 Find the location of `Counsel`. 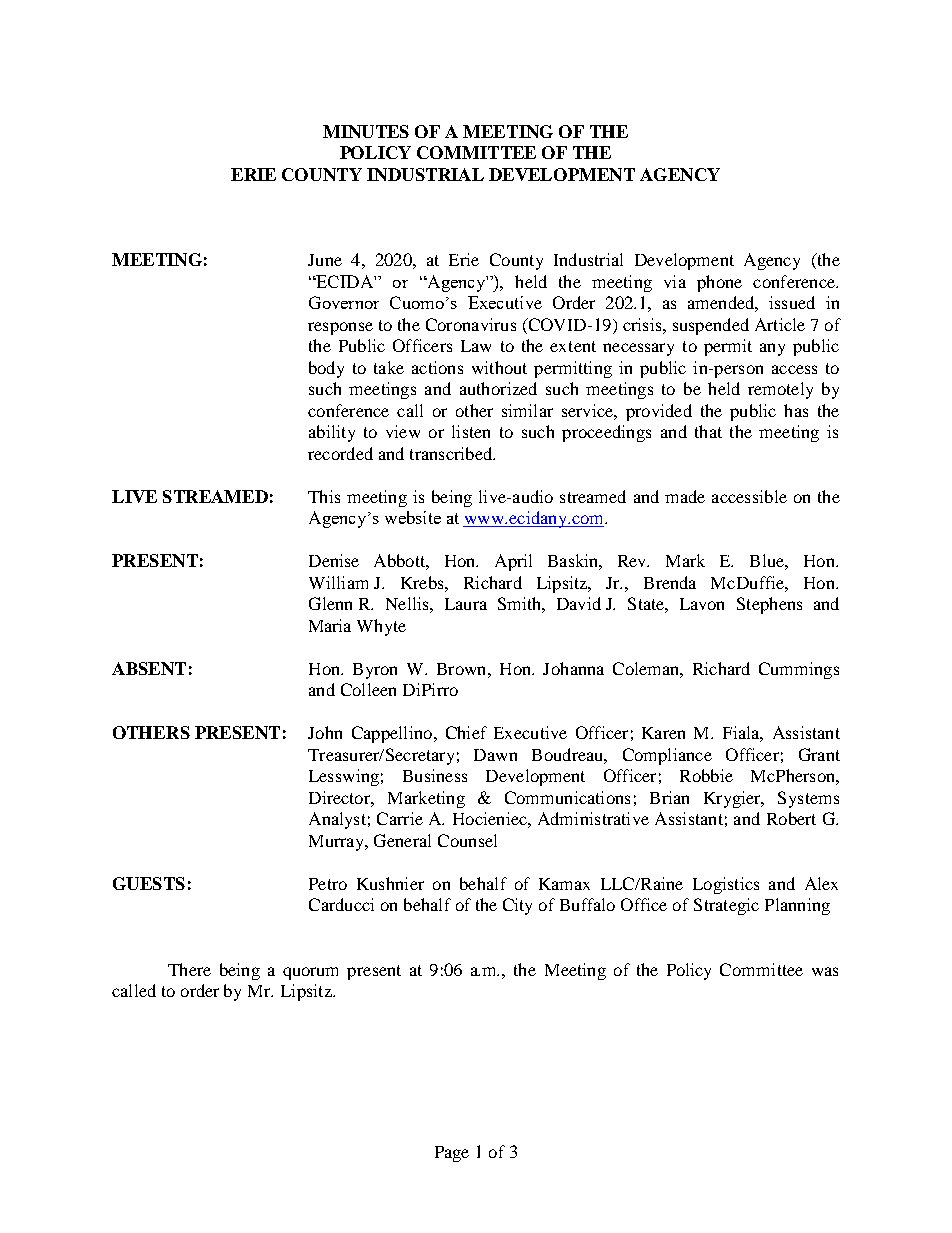

Counsel is located at coordinates (467, 840).
